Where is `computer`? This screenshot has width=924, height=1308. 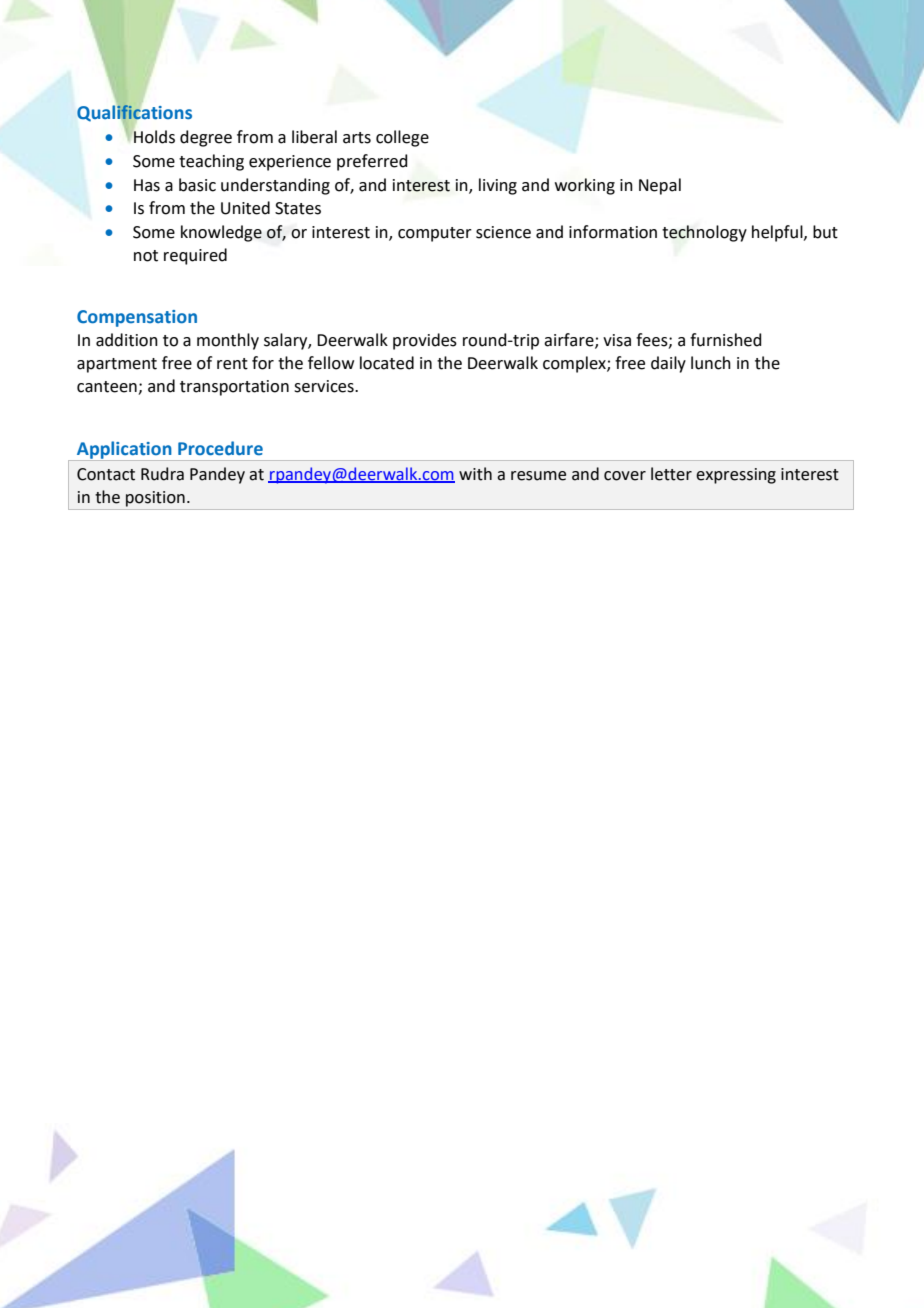
computer is located at coordinates (435, 234).
